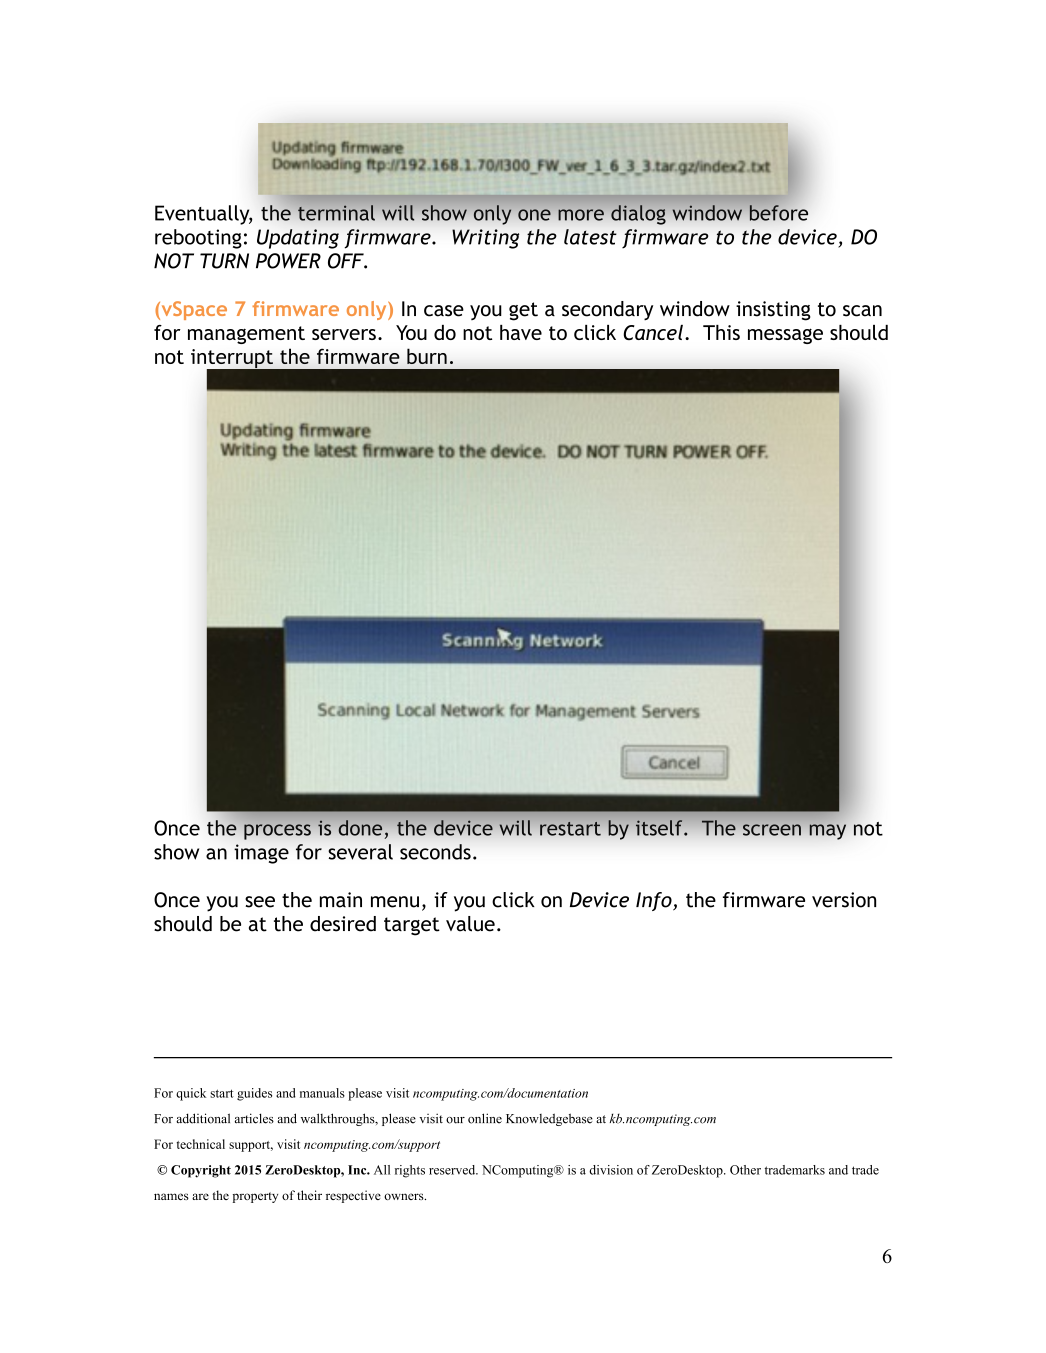 Image resolution: width=1046 pixels, height=1353 pixels. Describe the element at coordinates (427, 356) in the screenshot. I see `burn` at that location.
